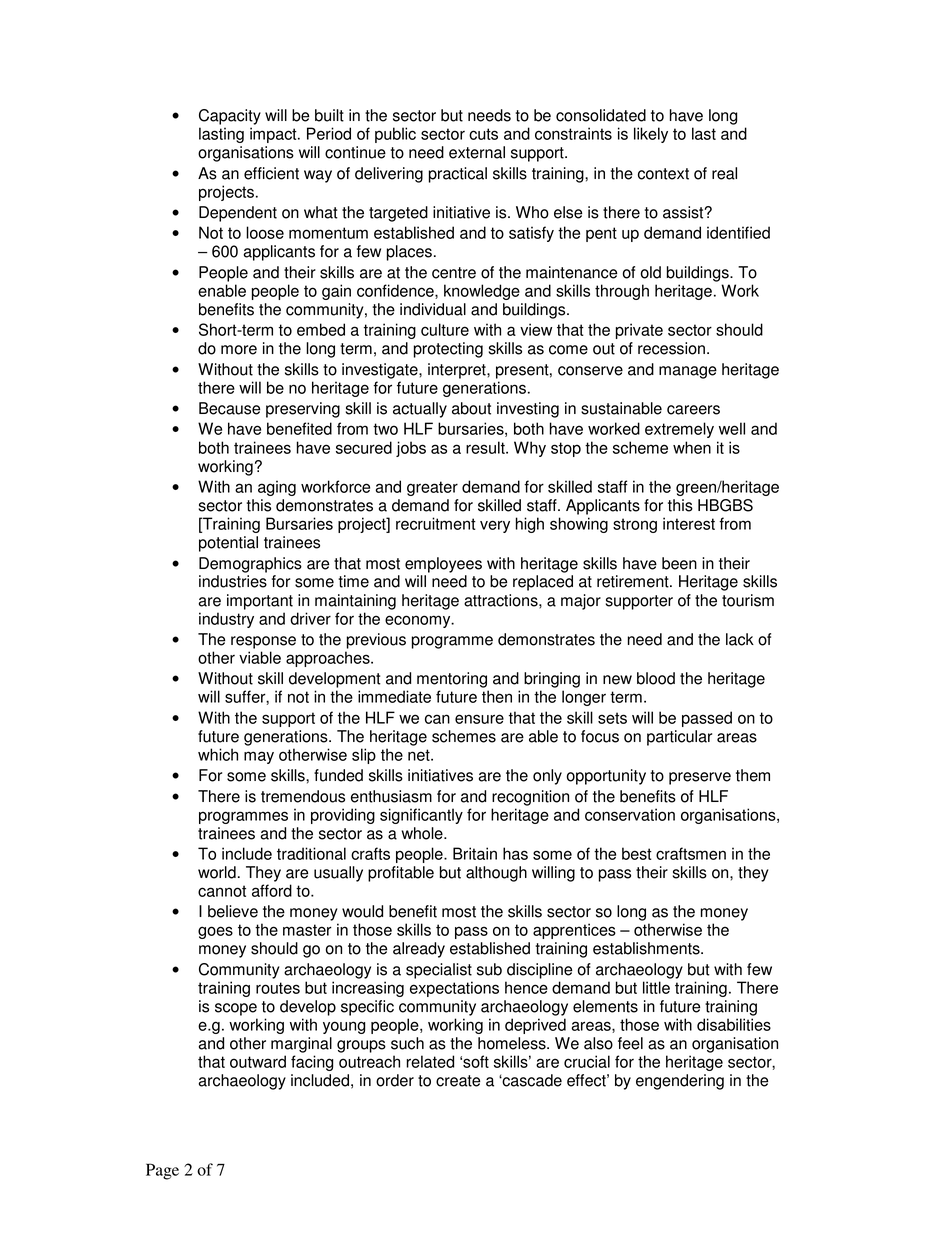 The height and width of the screenshot is (1233, 952). I want to click on Page, so click(162, 1171).
